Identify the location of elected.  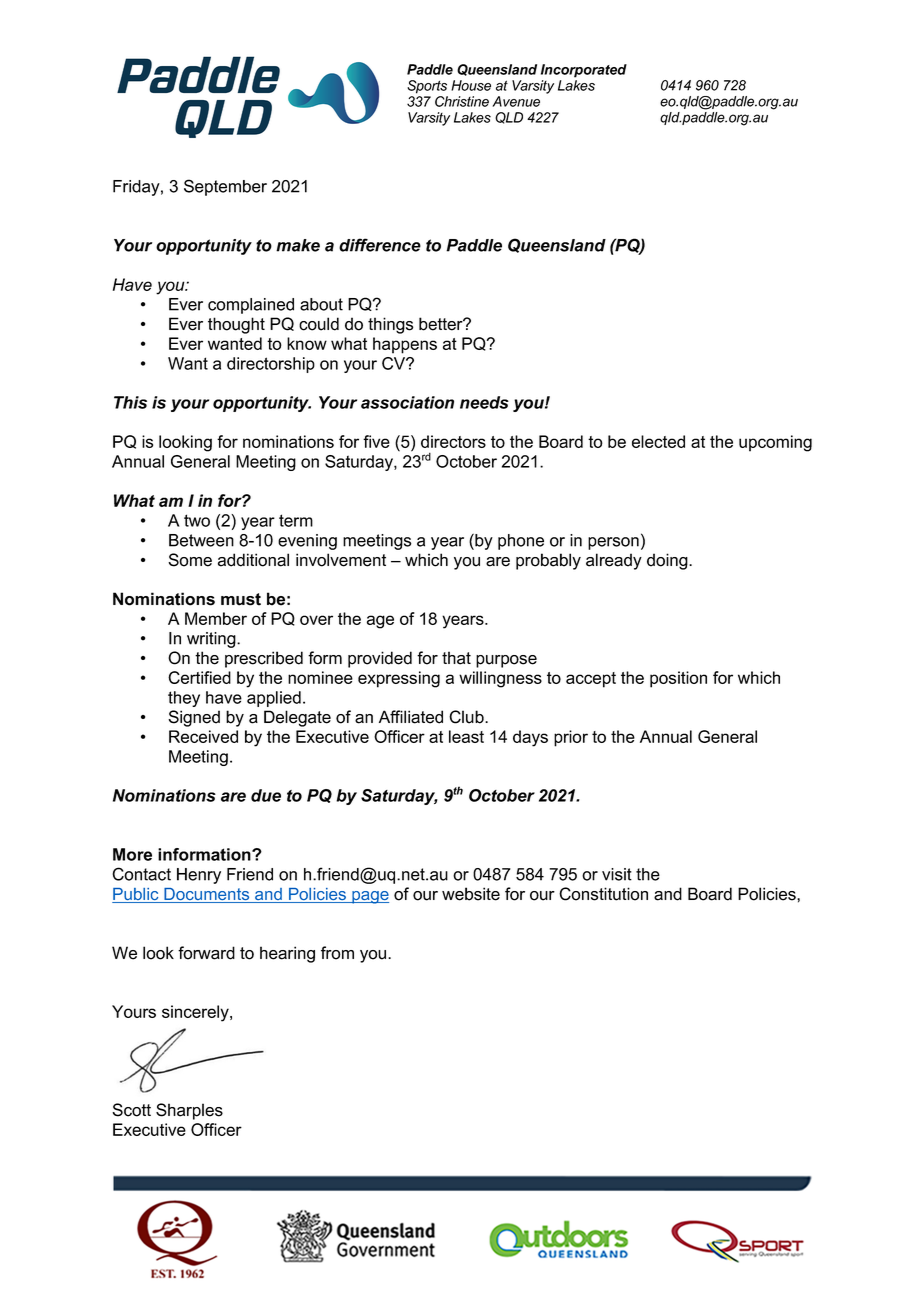
(658, 441).
